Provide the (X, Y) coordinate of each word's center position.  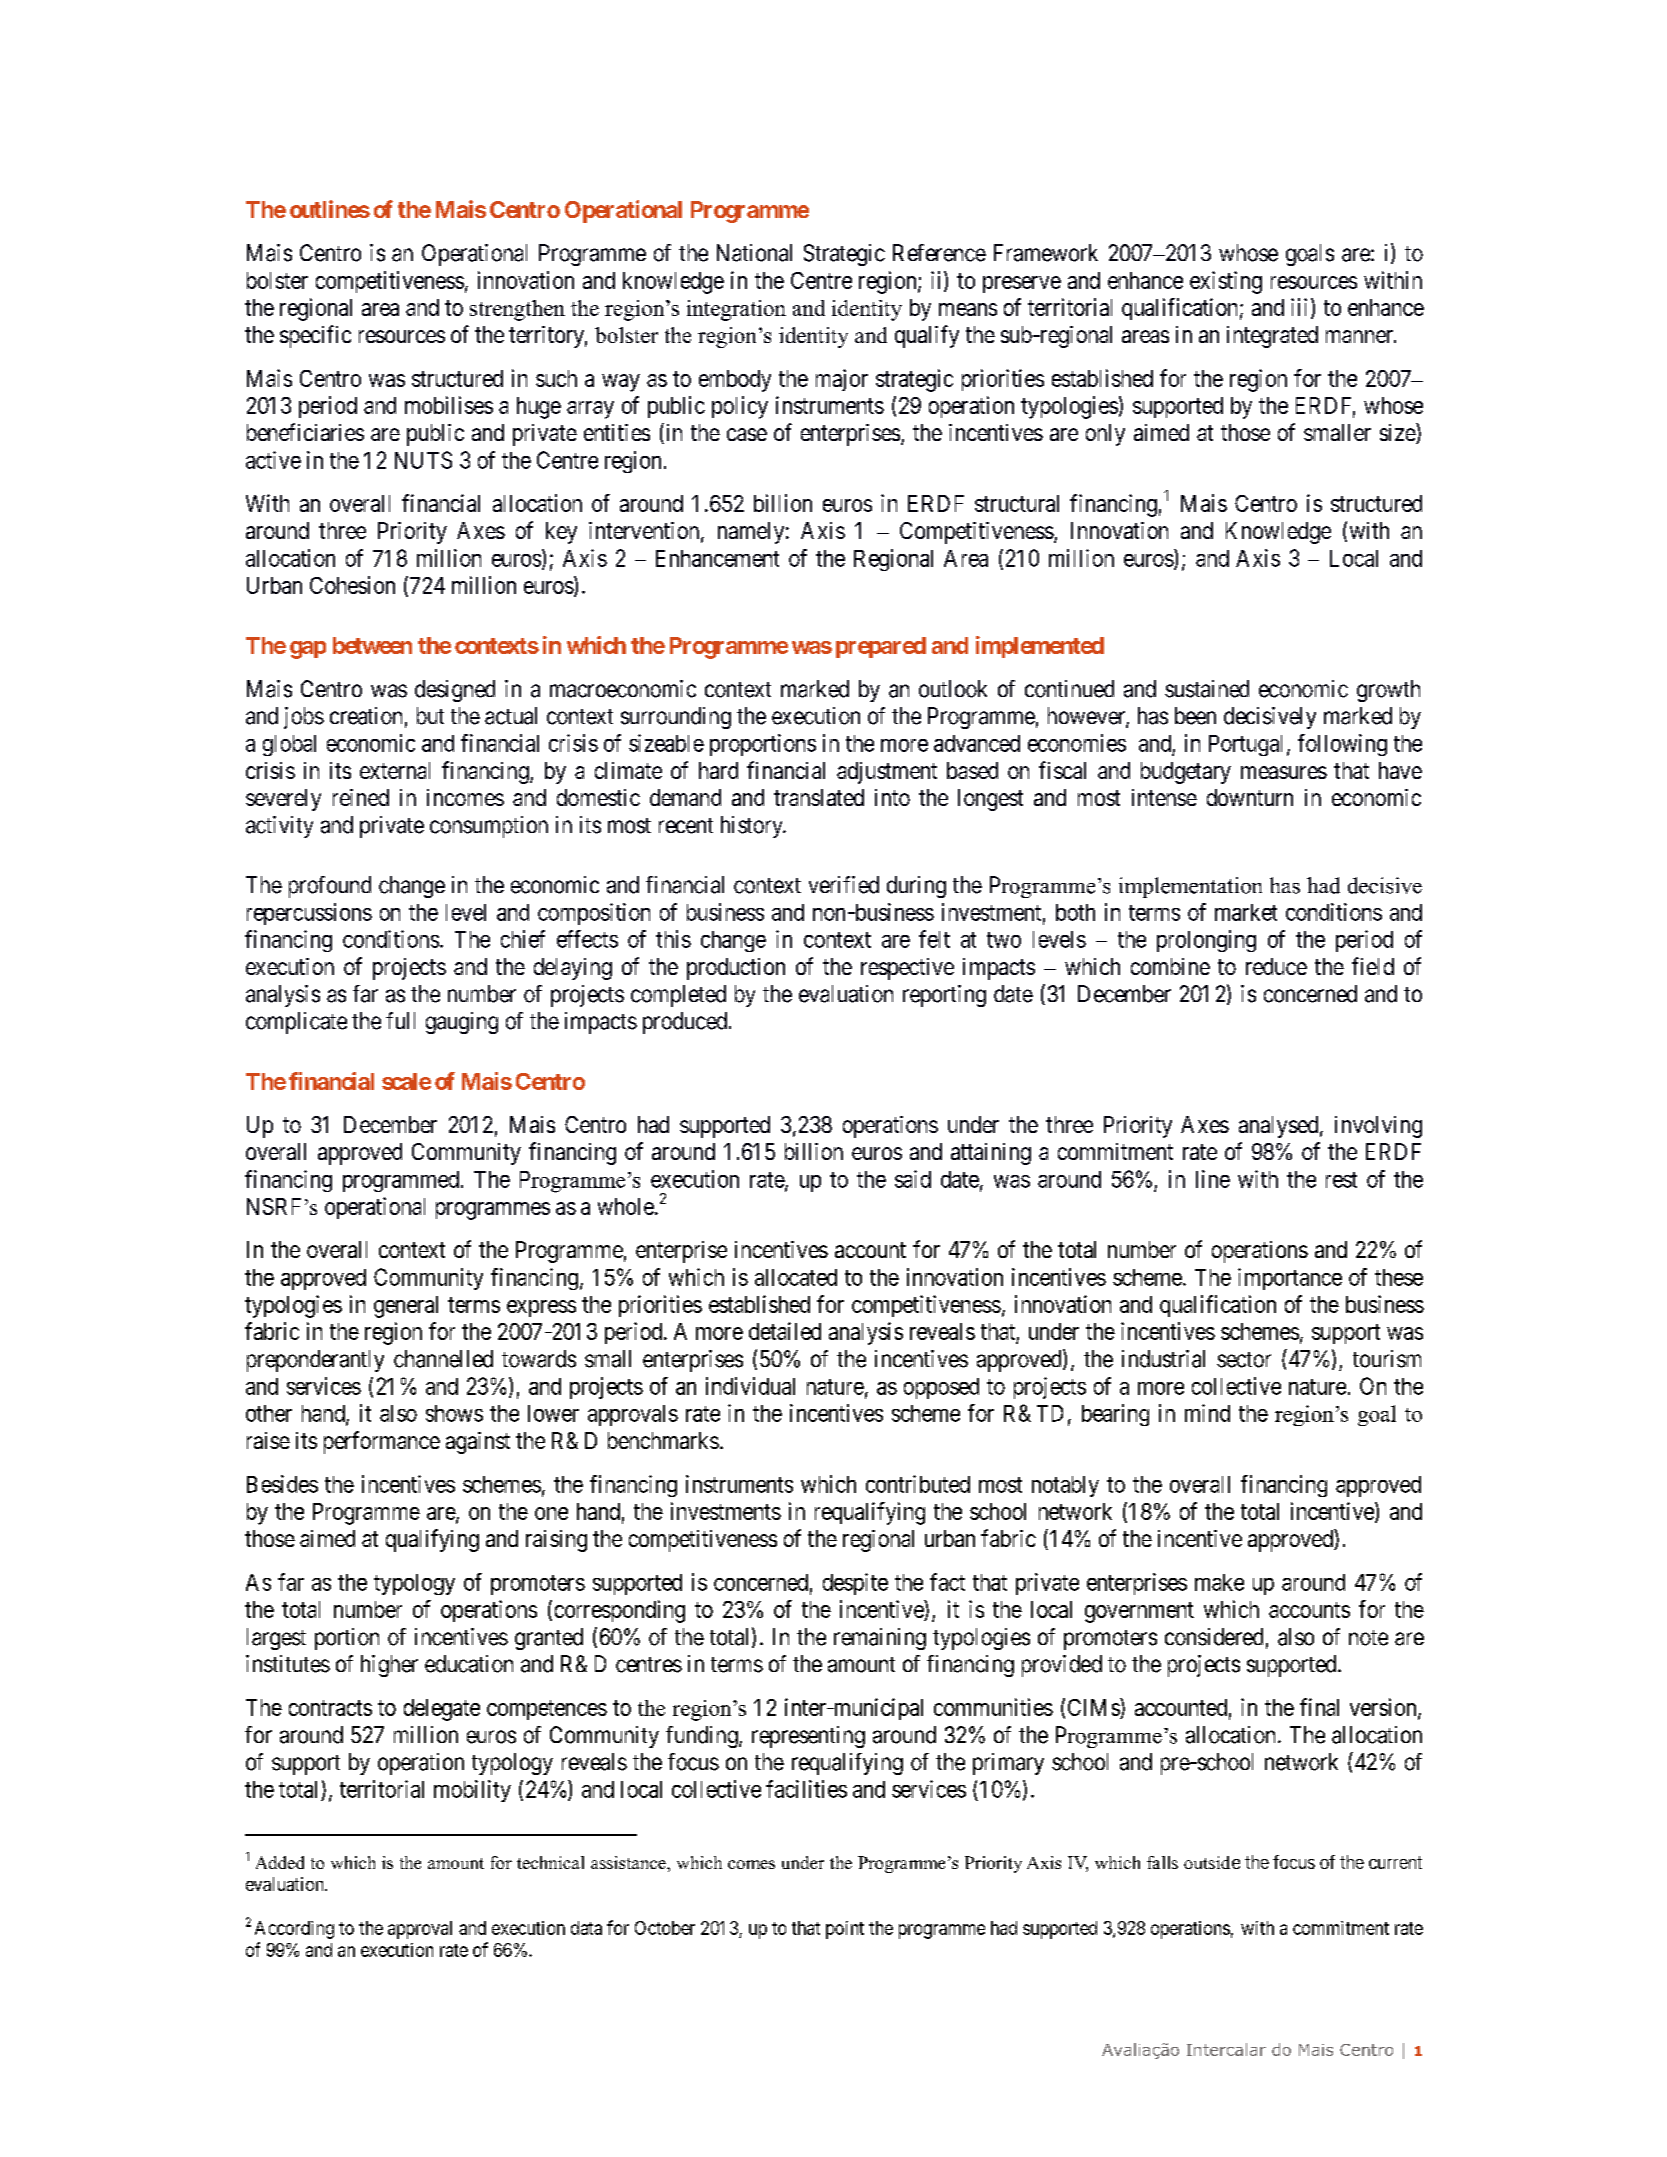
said (913, 1179)
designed (455, 691)
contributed (918, 1484)
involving (1378, 1127)
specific (315, 336)
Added (280, 1862)
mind (1207, 1413)
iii (1299, 307)
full (400, 1020)
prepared (881, 647)
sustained (1207, 689)
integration (736, 310)
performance (382, 1442)
